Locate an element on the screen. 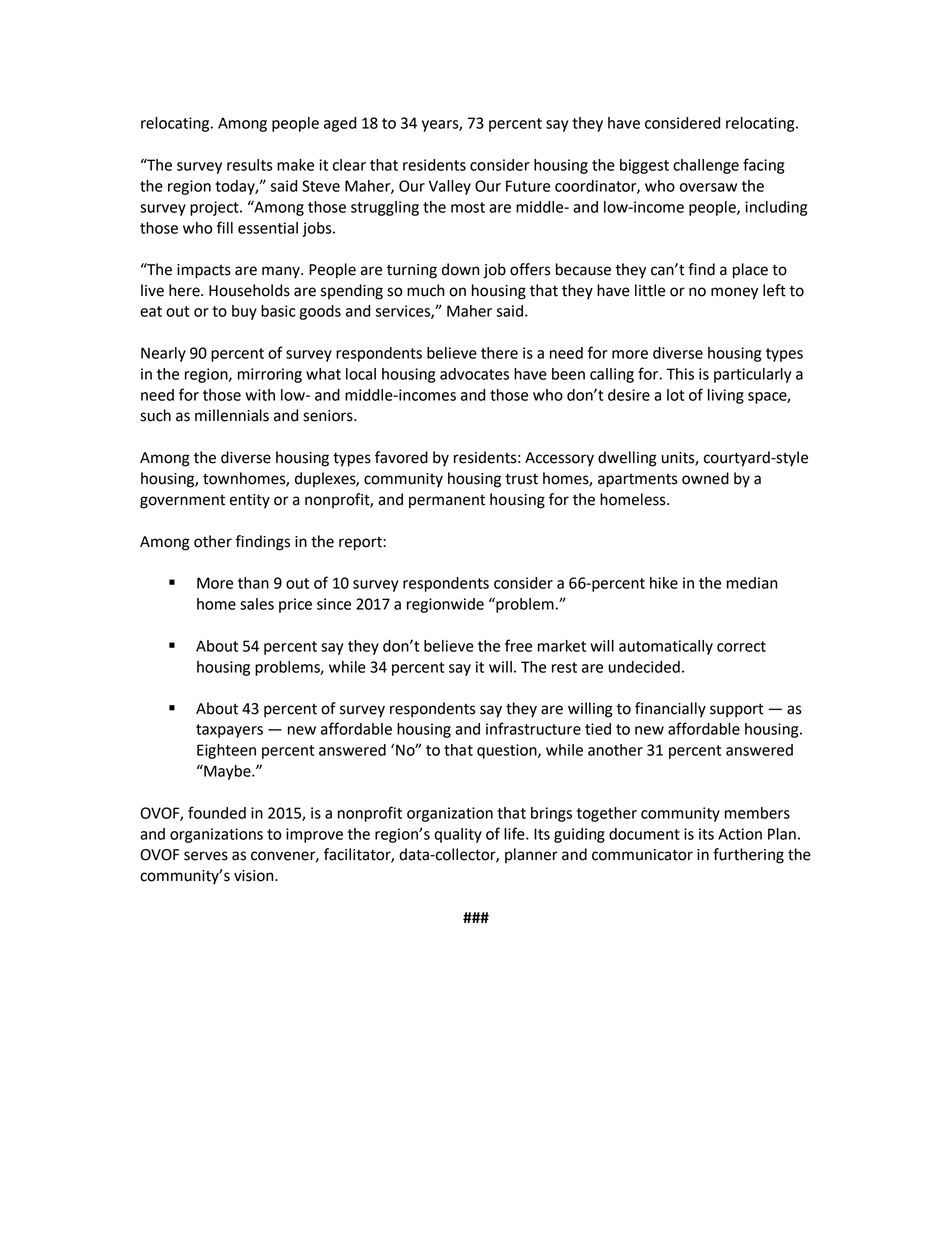 The image size is (952, 1233). challenge is located at coordinates (706, 166).
